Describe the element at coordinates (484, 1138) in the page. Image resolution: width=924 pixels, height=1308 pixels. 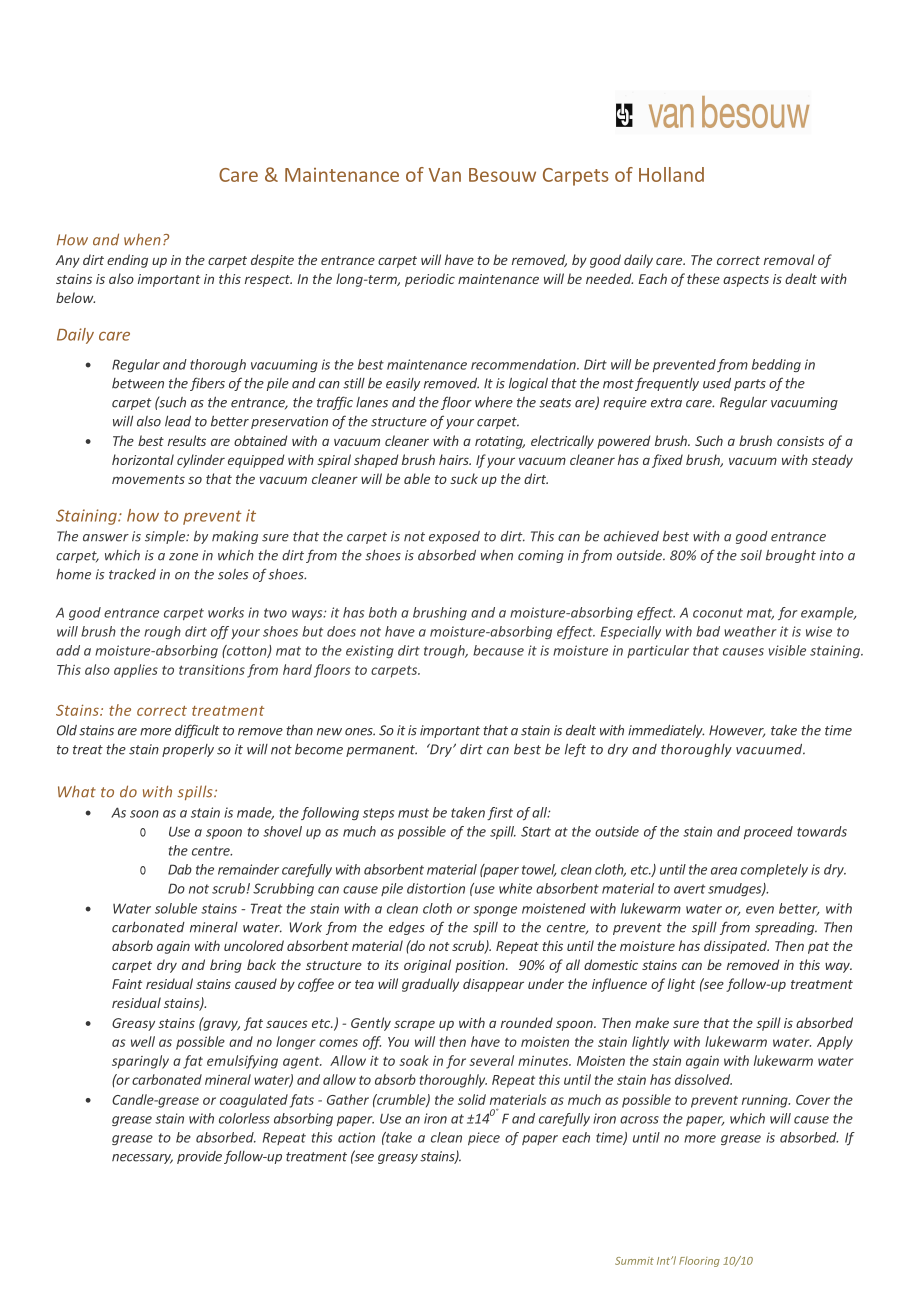
I see `piece` at that location.
